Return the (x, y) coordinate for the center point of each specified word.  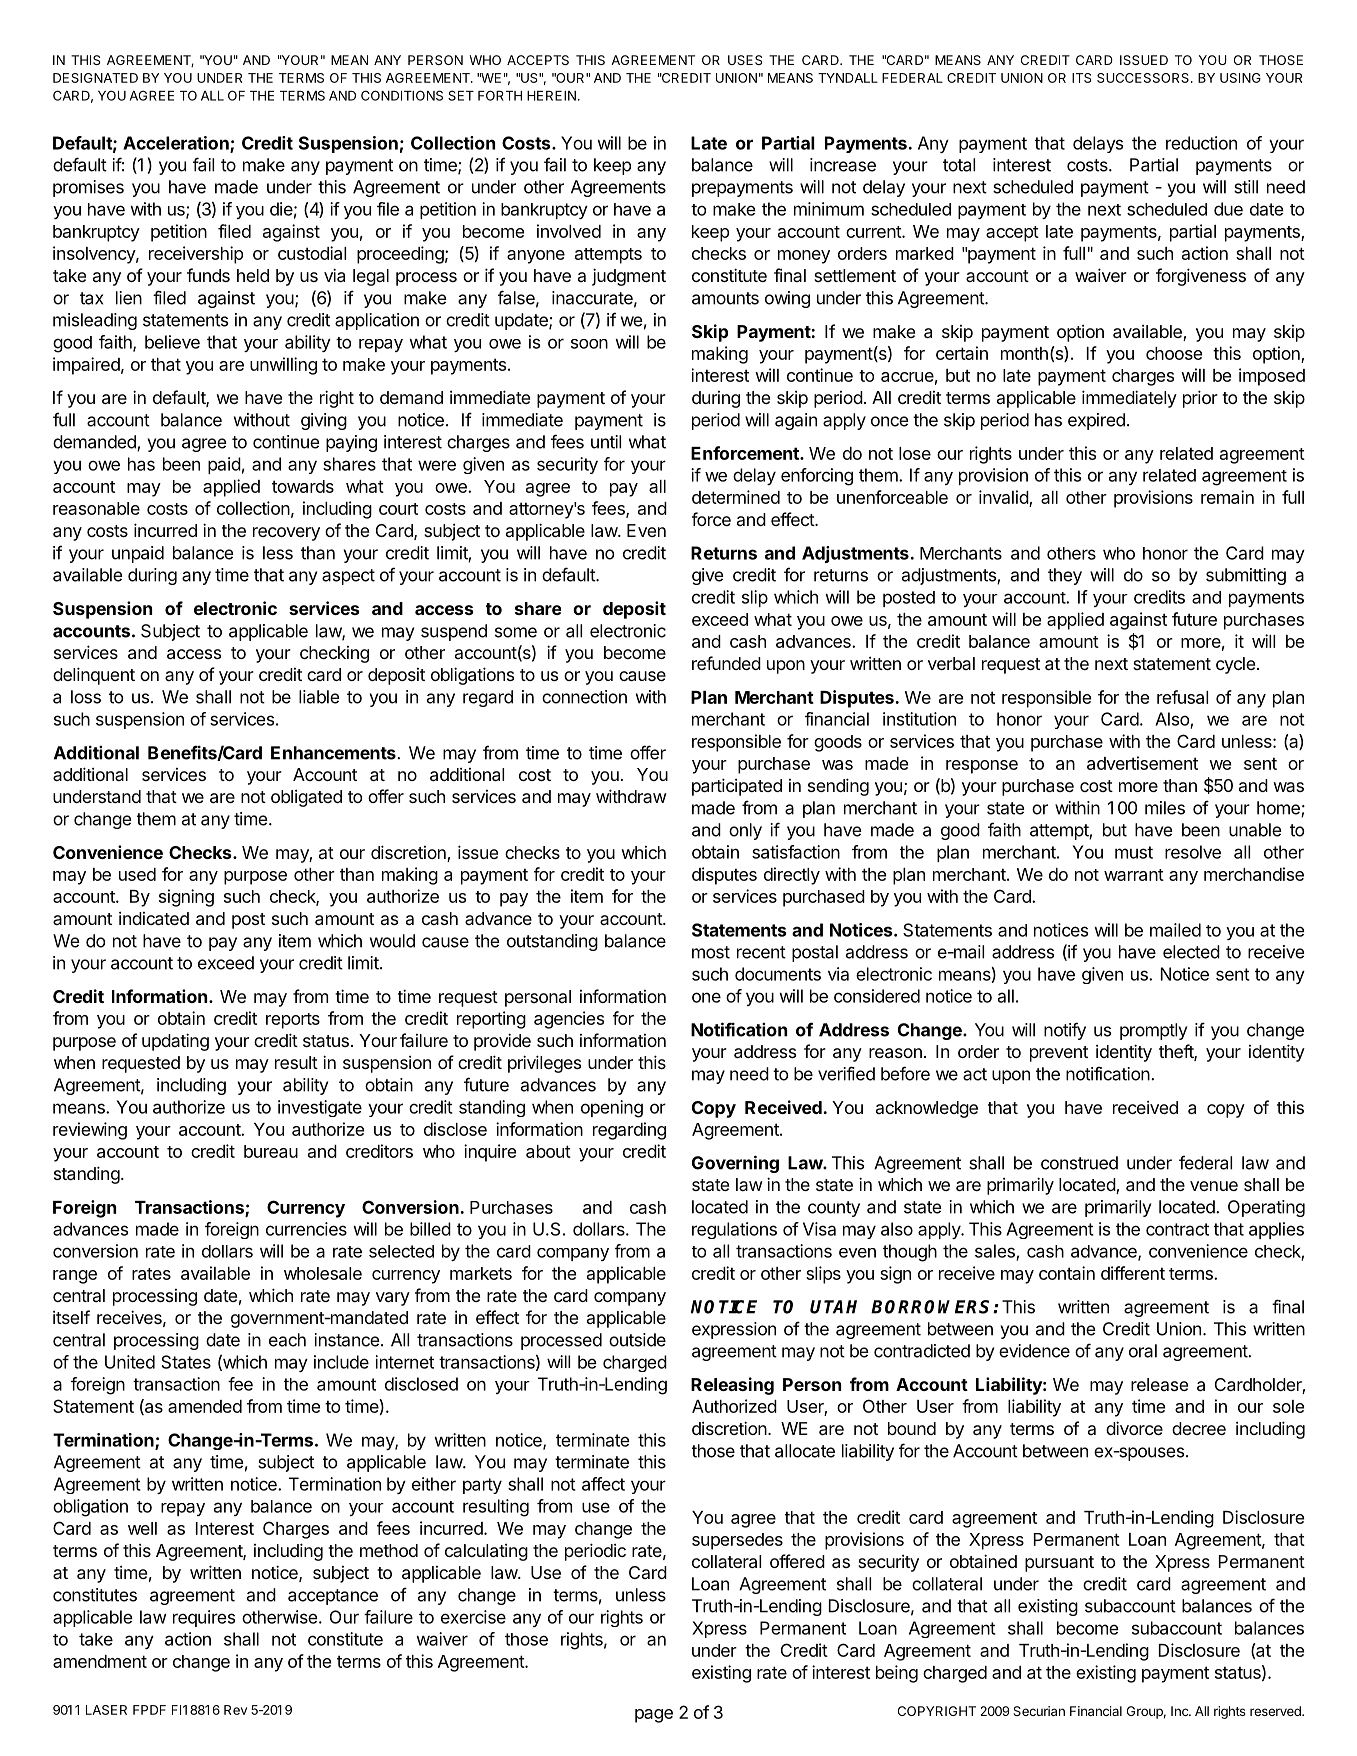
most (711, 952)
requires (204, 1618)
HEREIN (551, 96)
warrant (1134, 875)
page (654, 1716)
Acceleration (177, 144)
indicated (154, 918)
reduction (1201, 143)
